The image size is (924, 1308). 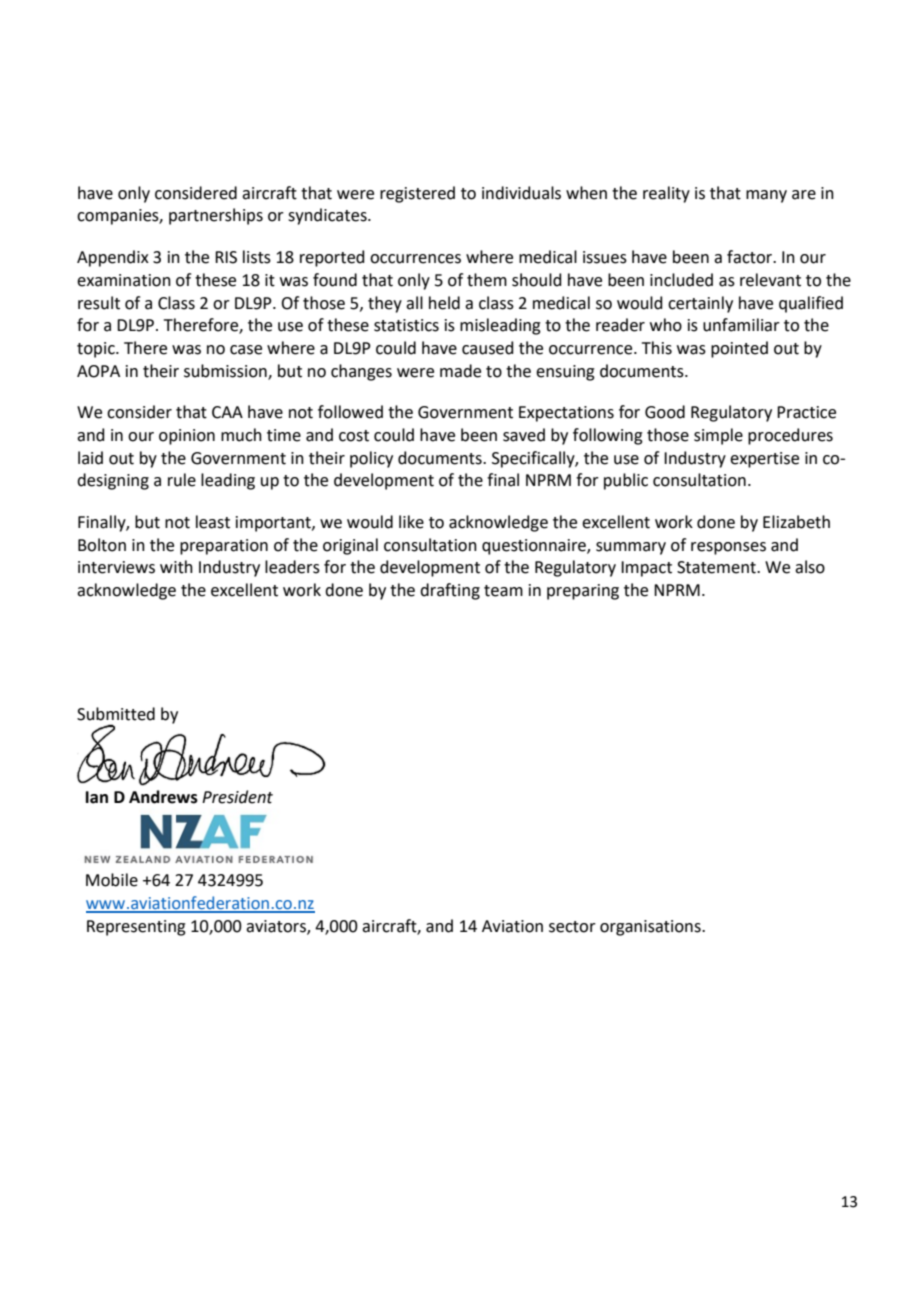 What do you see at coordinates (226, 371) in the screenshot?
I see `submission` at bounding box center [226, 371].
